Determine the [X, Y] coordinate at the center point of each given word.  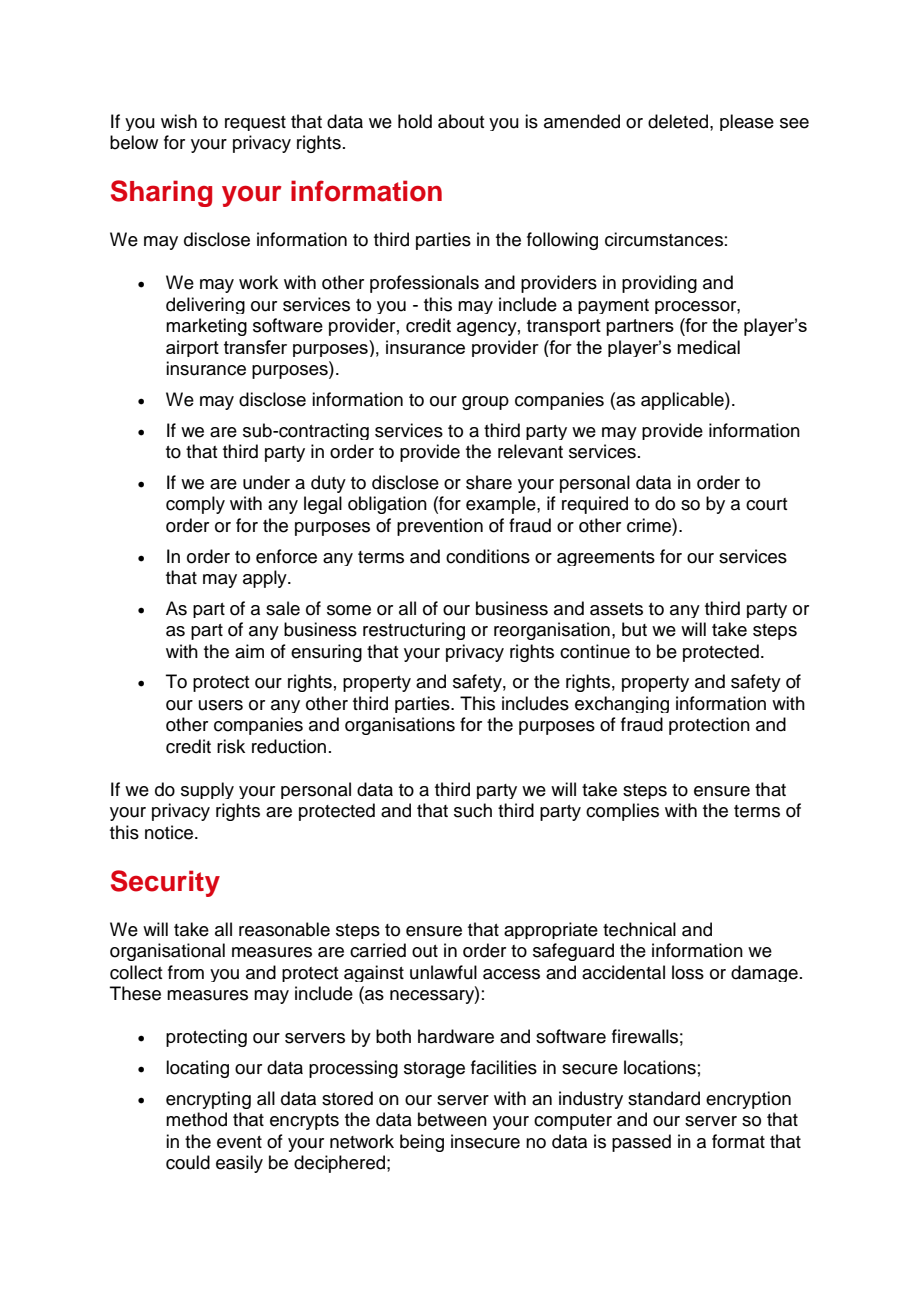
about [461, 121]
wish [179, 121]
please [747, 122]
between [452, 1119]
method [196, 1119]
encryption [748, 1100]
